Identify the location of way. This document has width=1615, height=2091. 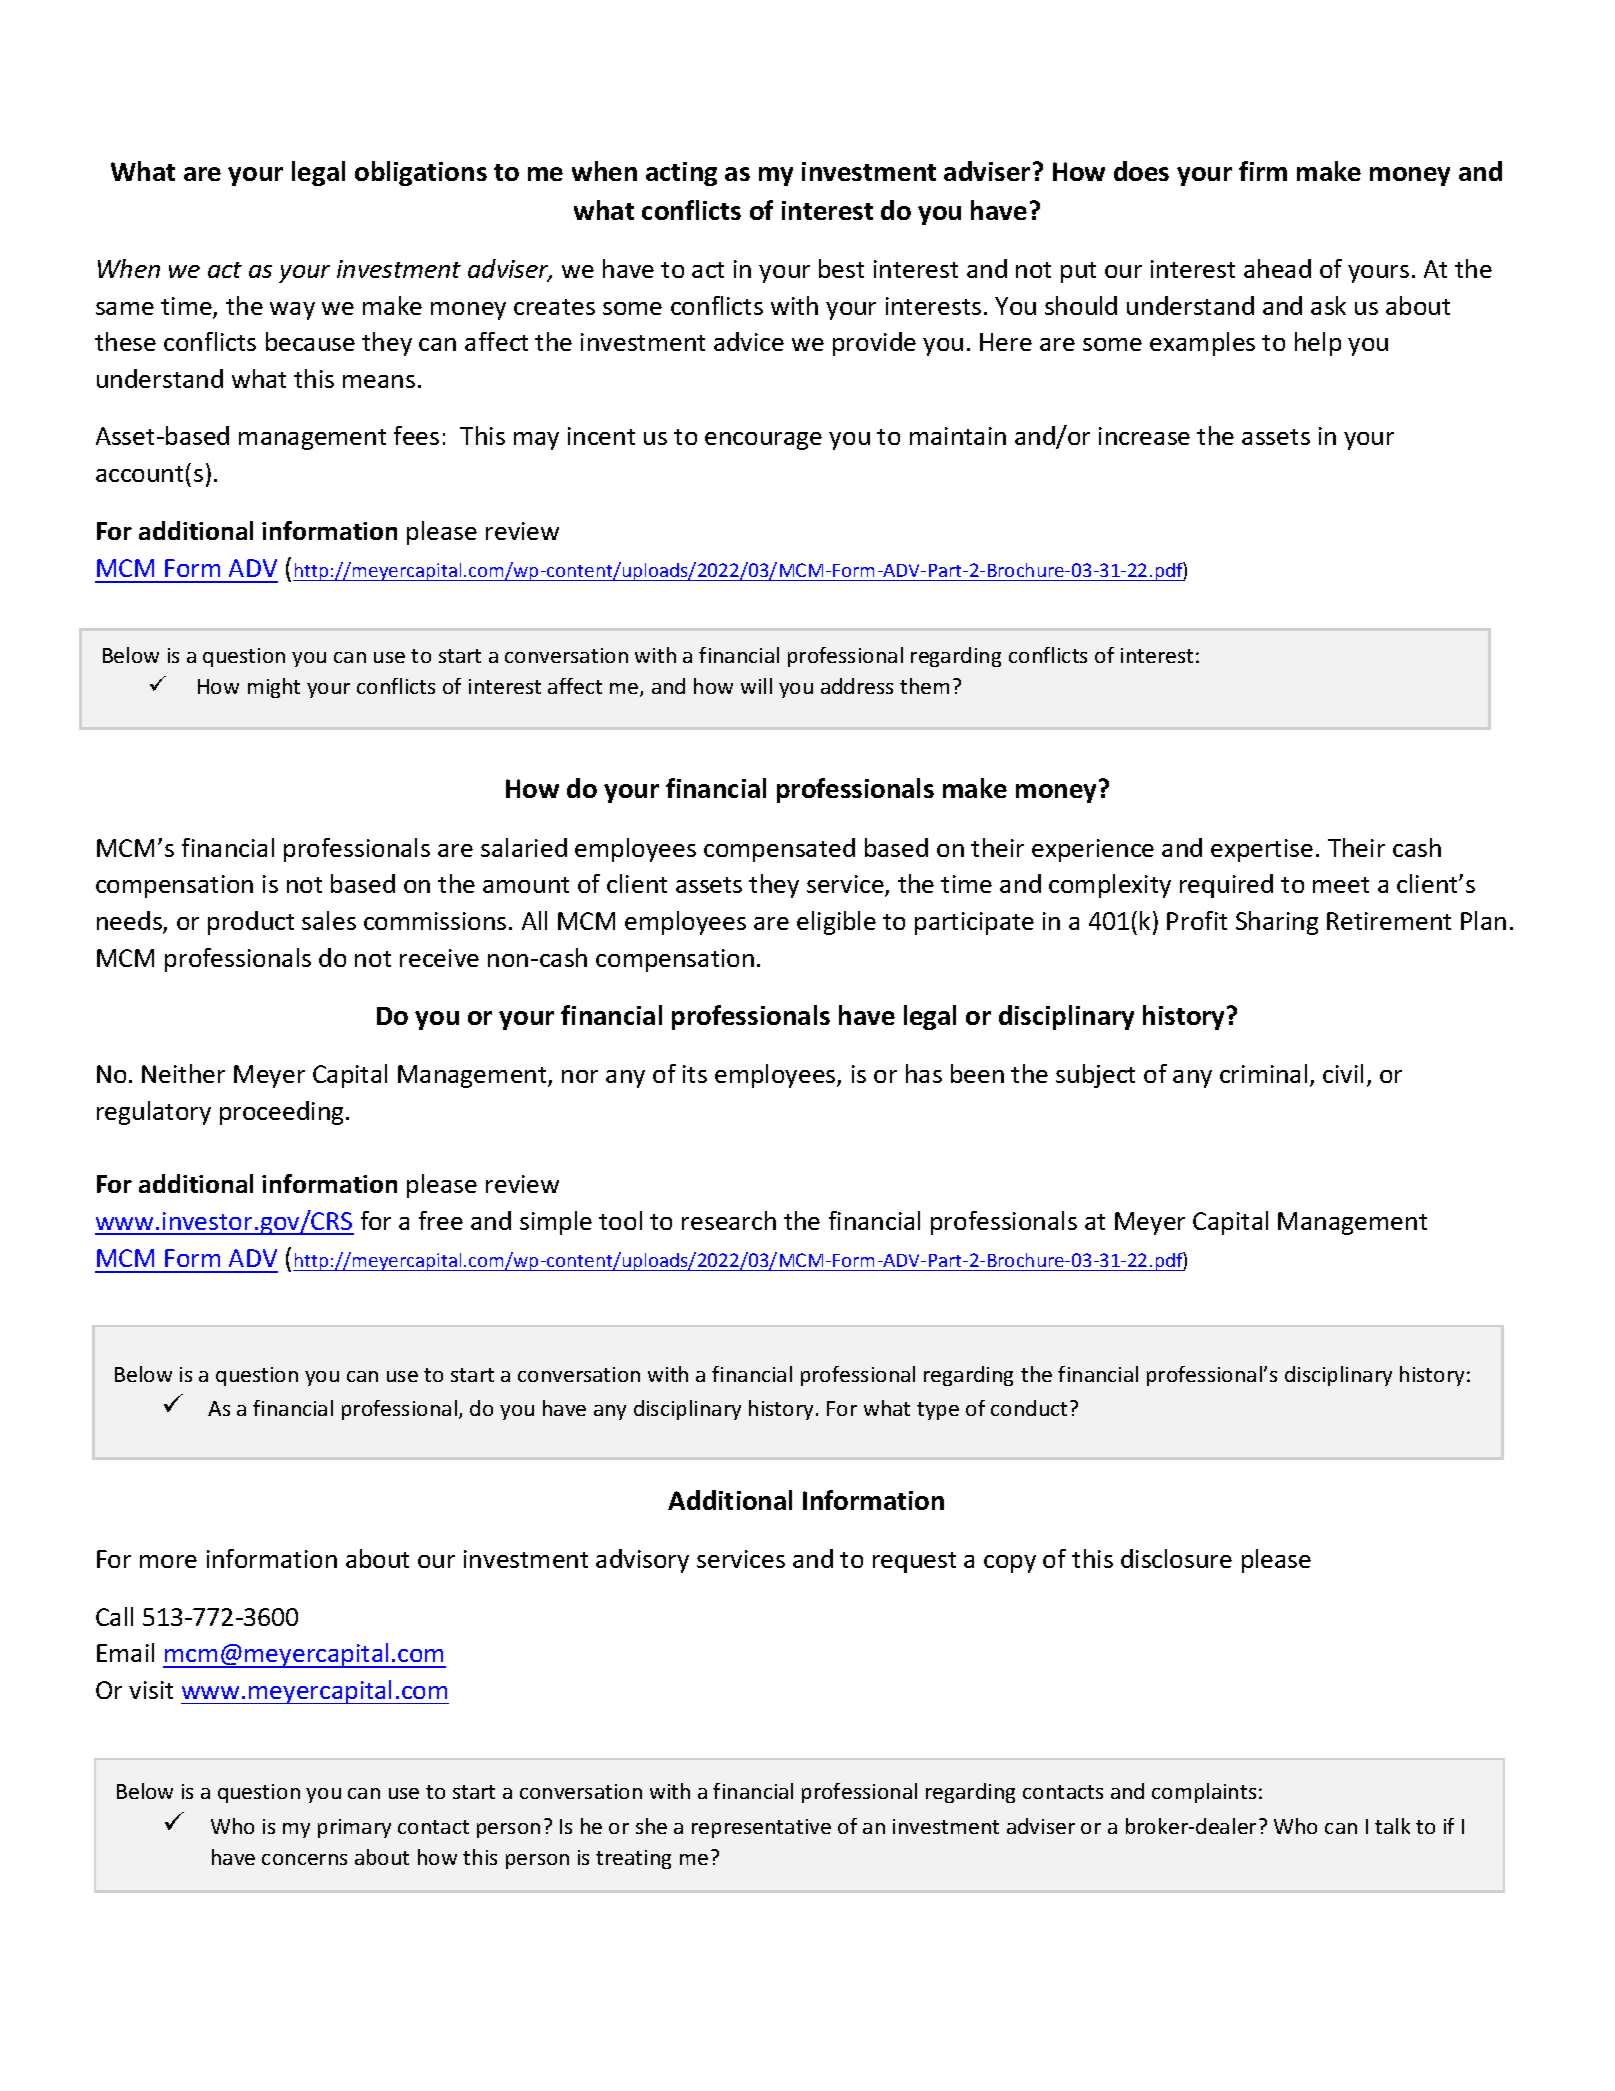
(292, 311).
